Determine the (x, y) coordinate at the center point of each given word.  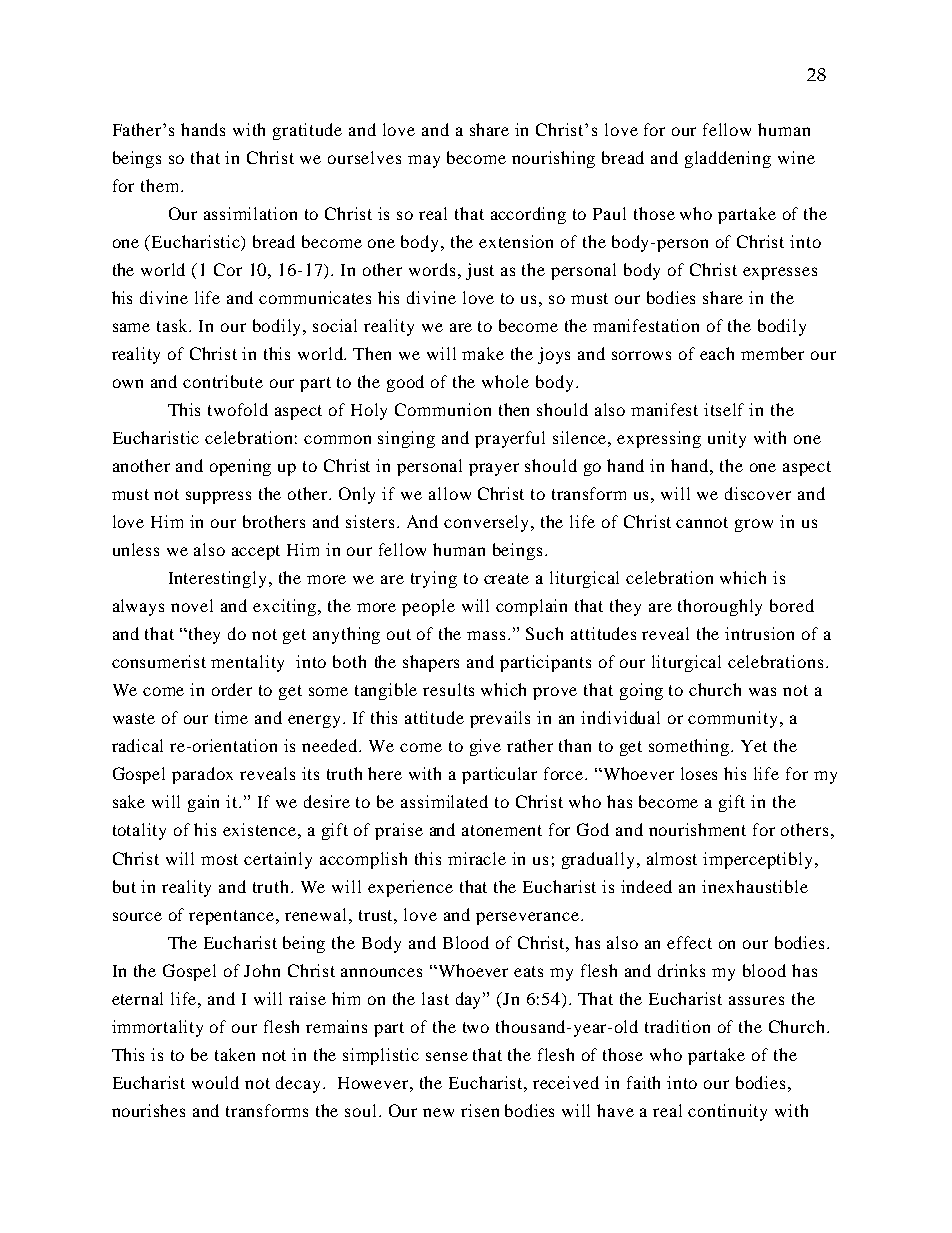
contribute (223, 381)
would (215, 1082)
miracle (477, 858)
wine (796, 157)
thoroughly (720, 607)
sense (447, 1056)
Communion (443, 409)
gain (203, 803)
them (159, 185)
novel (192, 605)
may (424, 161)
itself (724, 409)
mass (488, 635)
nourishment (697, 829)
